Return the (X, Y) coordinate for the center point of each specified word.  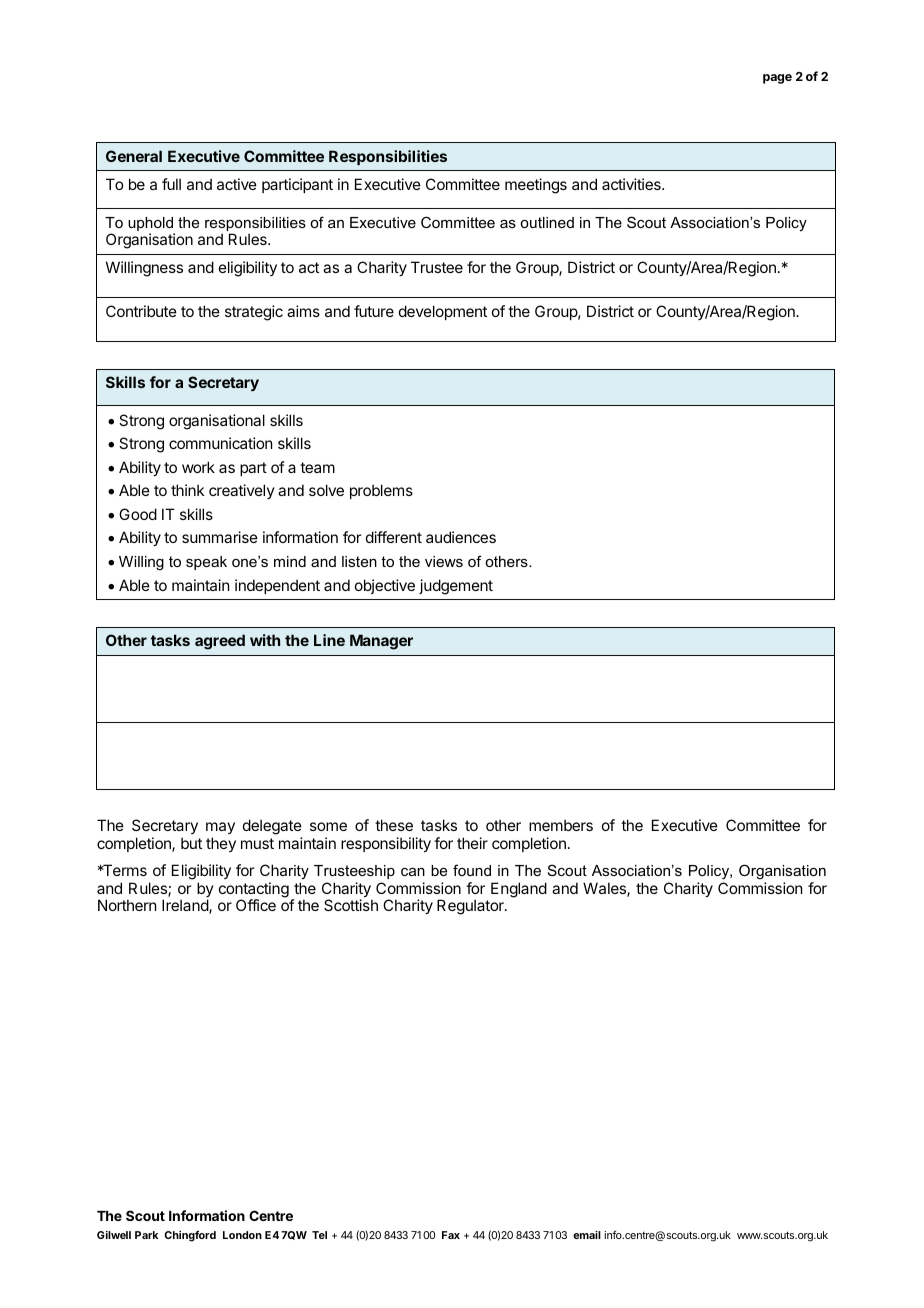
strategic (254, 313)
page (777, 79)
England (519, 890)
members (561, 825)
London (242, 1235)
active (237, 184)
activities (632, 184)
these (394, 825)
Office (256, 905)
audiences (461, 537)
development (443, 312)
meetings (536, 186)
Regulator (471, 907)
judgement (456, 587)
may (220, 828)
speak (206, 563)
